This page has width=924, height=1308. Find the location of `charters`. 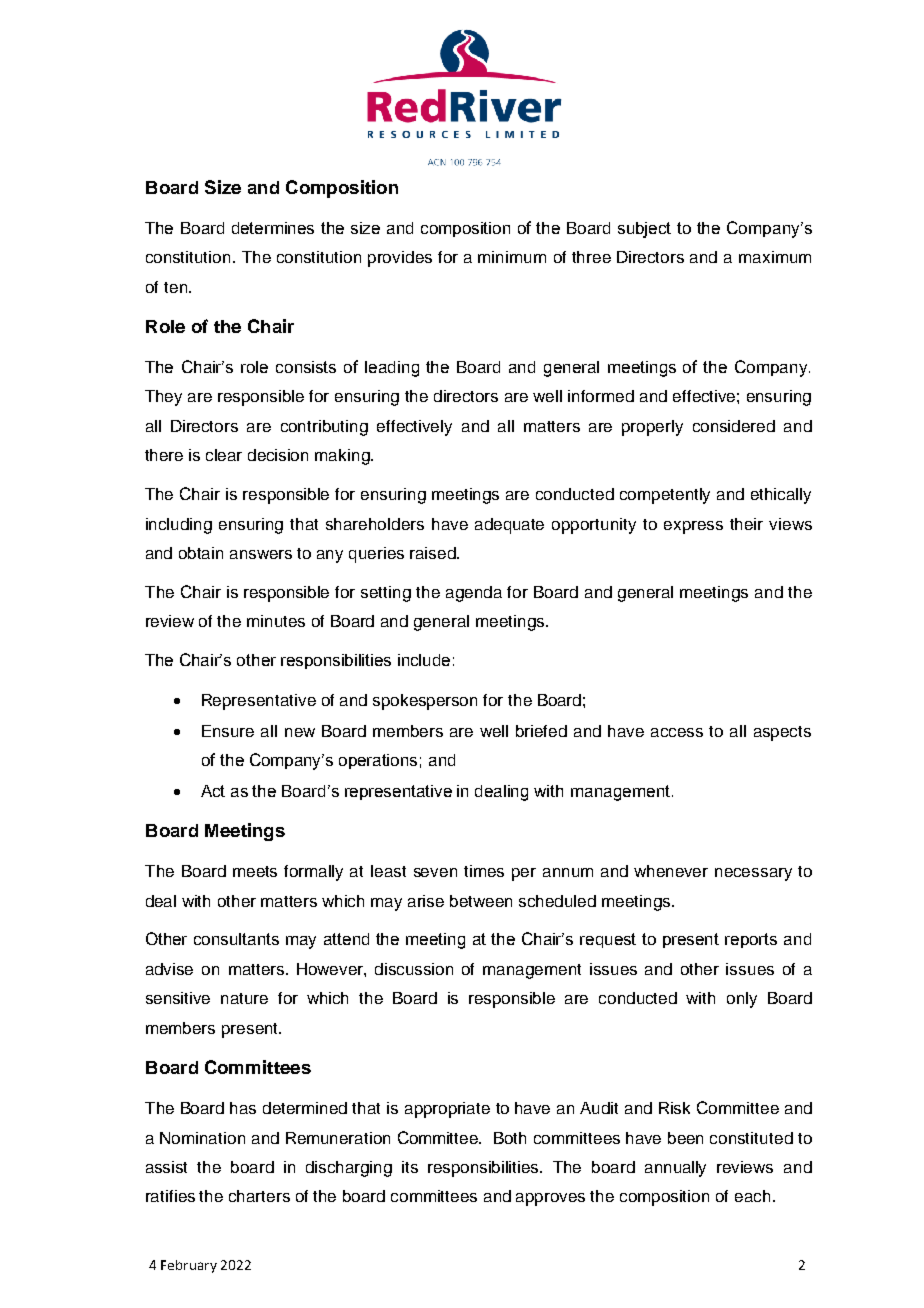

charters is located at coordinates (259, 1196).
